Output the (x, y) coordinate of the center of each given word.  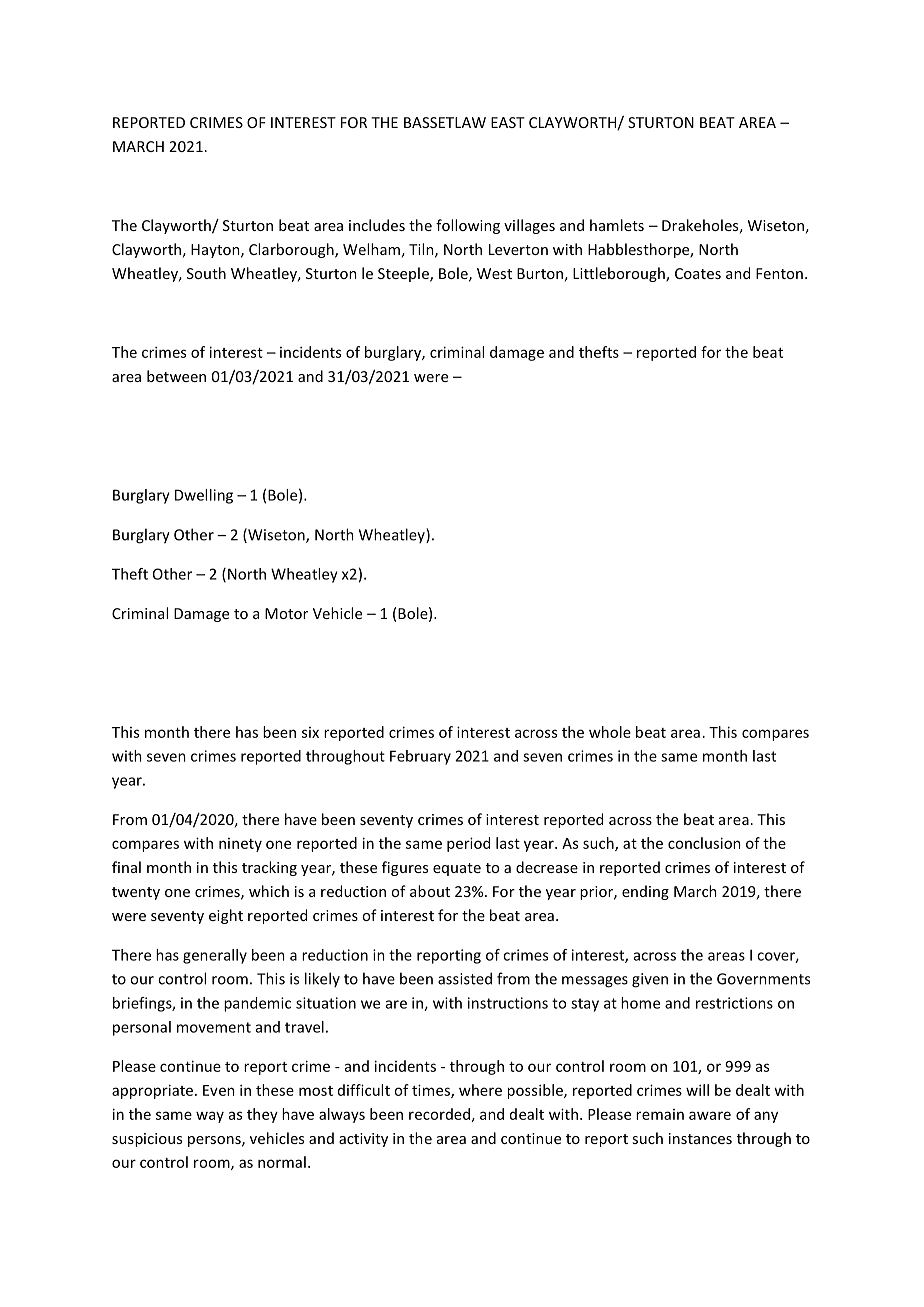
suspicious (147, 1140)
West (494, 273)
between (176, 376)
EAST (508, 122)
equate (457, 869)
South (206, 273)
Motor (286, 613)
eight (226, 916)
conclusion (704, 843)
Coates (698, 273)
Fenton (779, 273)
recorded (439, 1114)
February (420, 757)
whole (610, 732)
